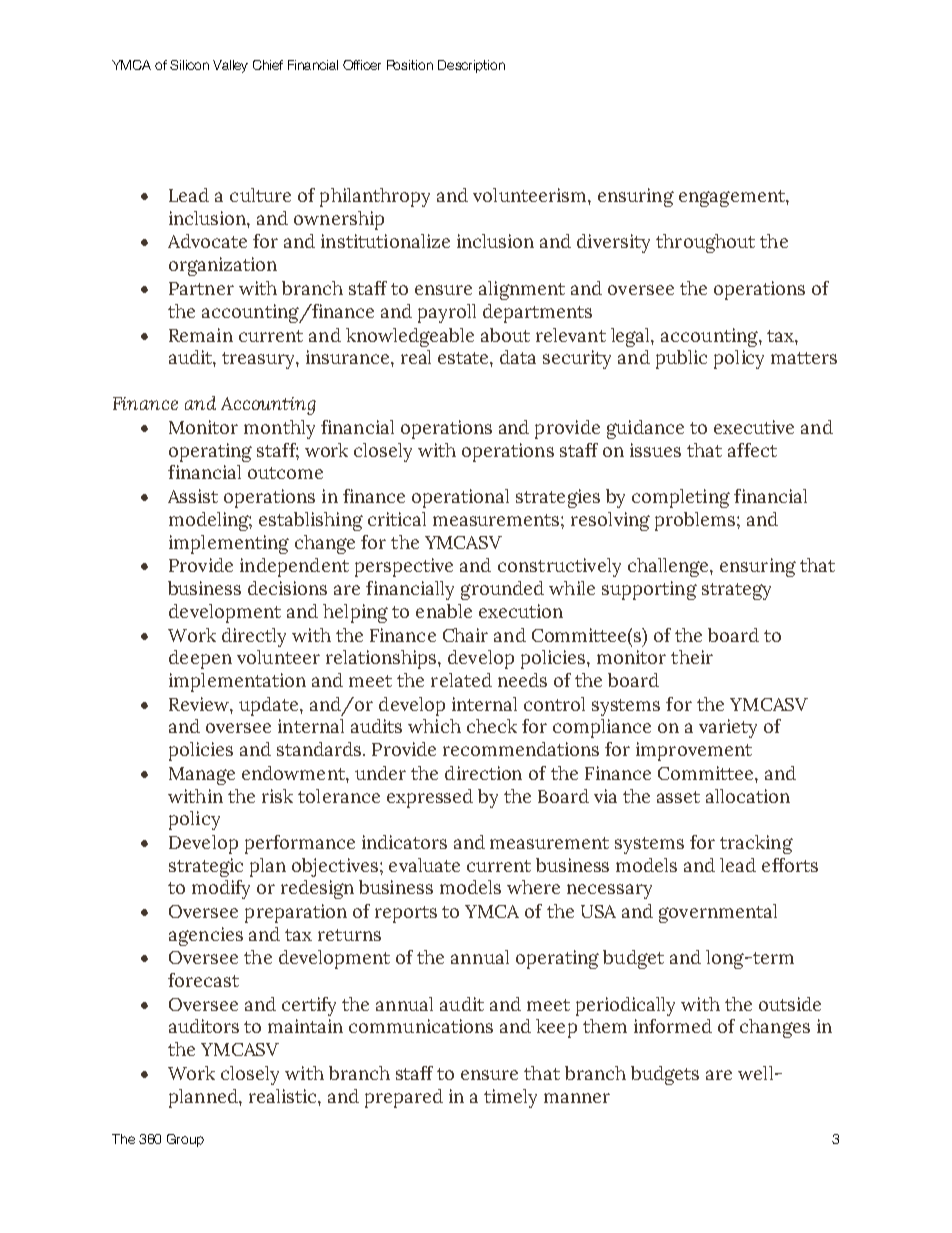  Describe the element at coordinates (754, 427) in the image. I see `executive` at that location.
